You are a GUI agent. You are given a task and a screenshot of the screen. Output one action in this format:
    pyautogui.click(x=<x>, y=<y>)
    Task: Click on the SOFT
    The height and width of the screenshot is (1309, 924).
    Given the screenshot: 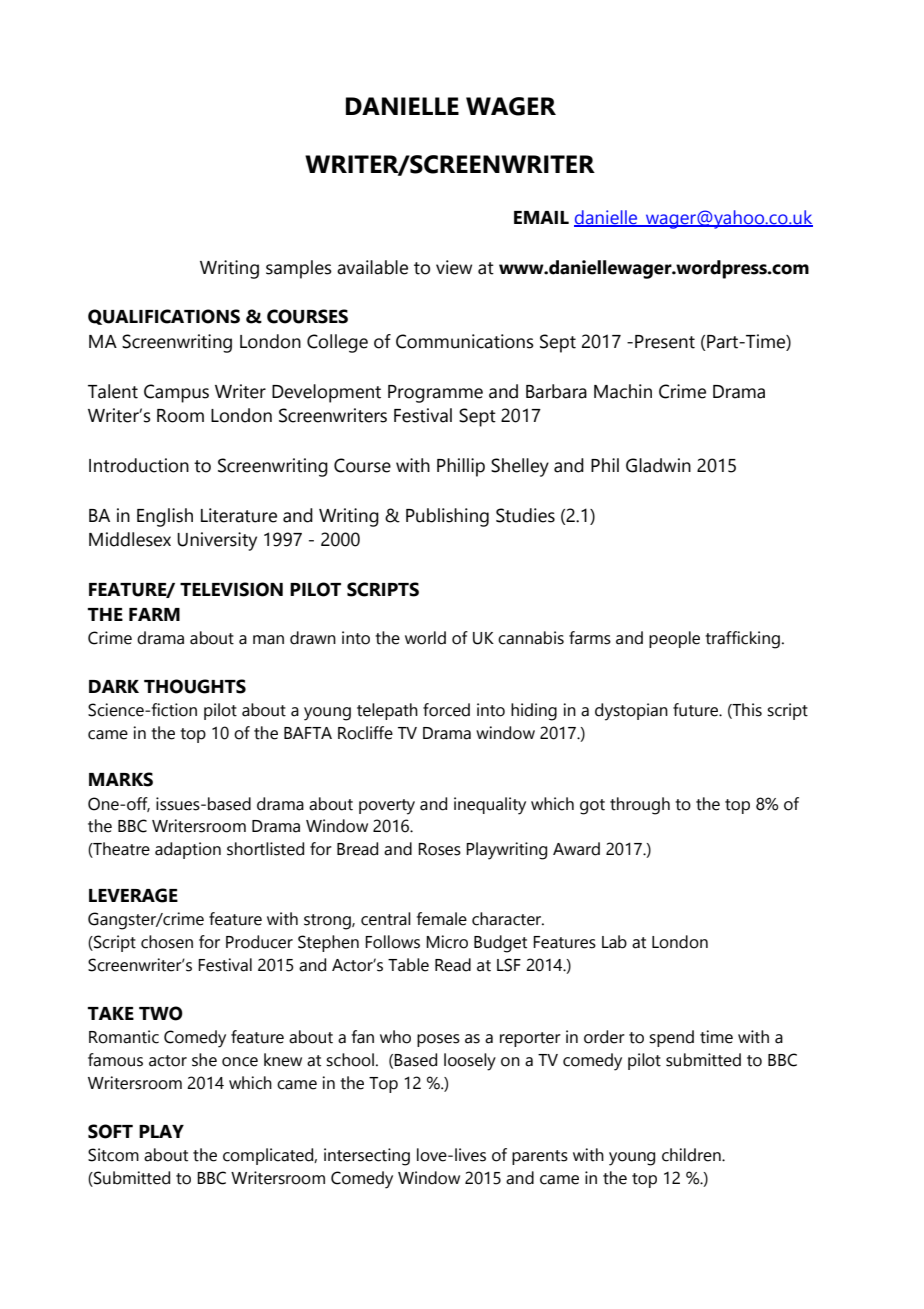 What is the action you would take?
    pyautogui.click(x=110, y=1131)
